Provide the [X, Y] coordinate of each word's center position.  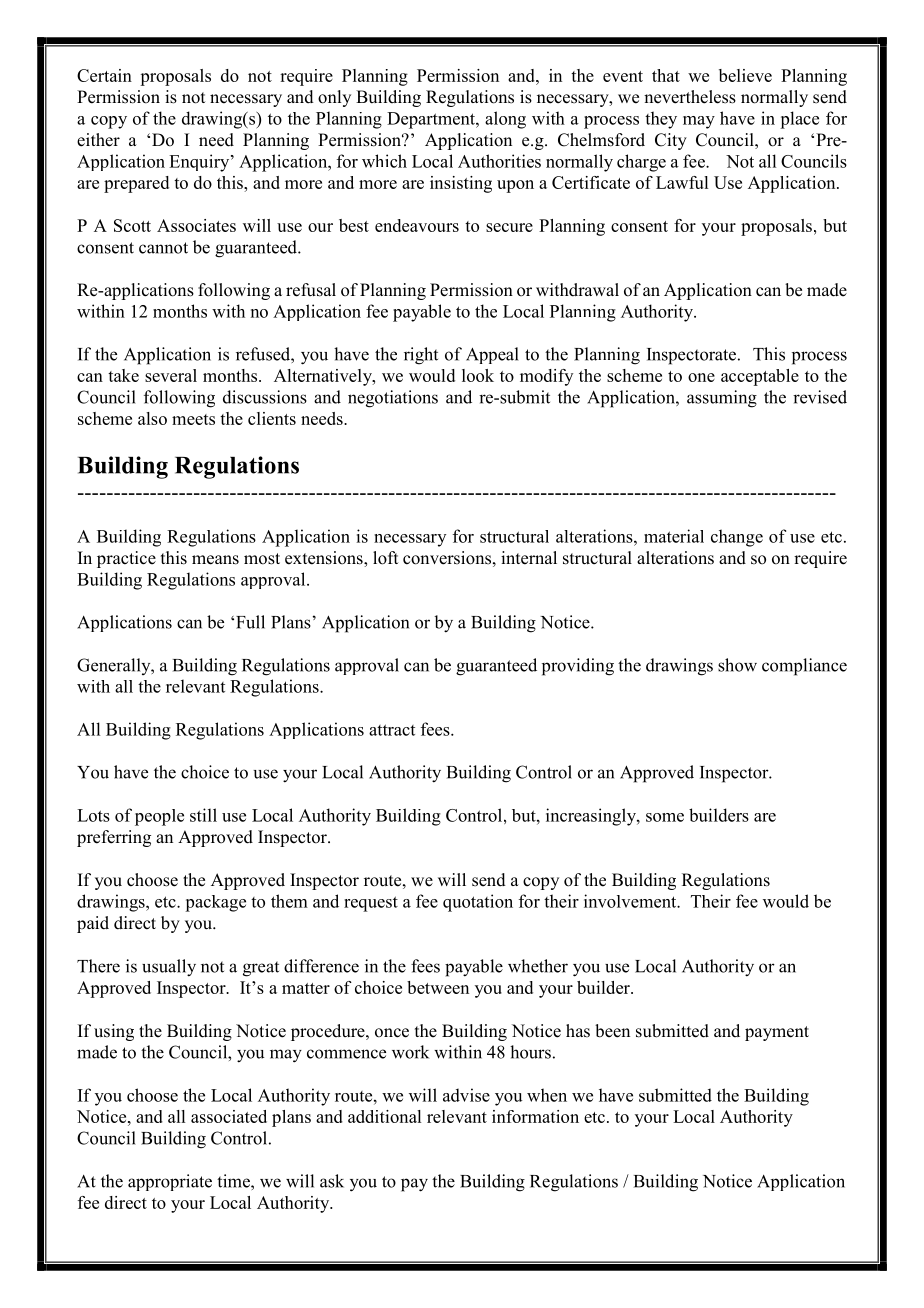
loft [385, 558]
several [171, 375]
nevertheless [690, 97]
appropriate [170, 1182]
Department [432, 120]
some [665, 817]
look [478, 375]
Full [250, 622]
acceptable [760, 377]
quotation [478, 903]
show [737, 665]
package [215, 903]
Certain [104, 75]
